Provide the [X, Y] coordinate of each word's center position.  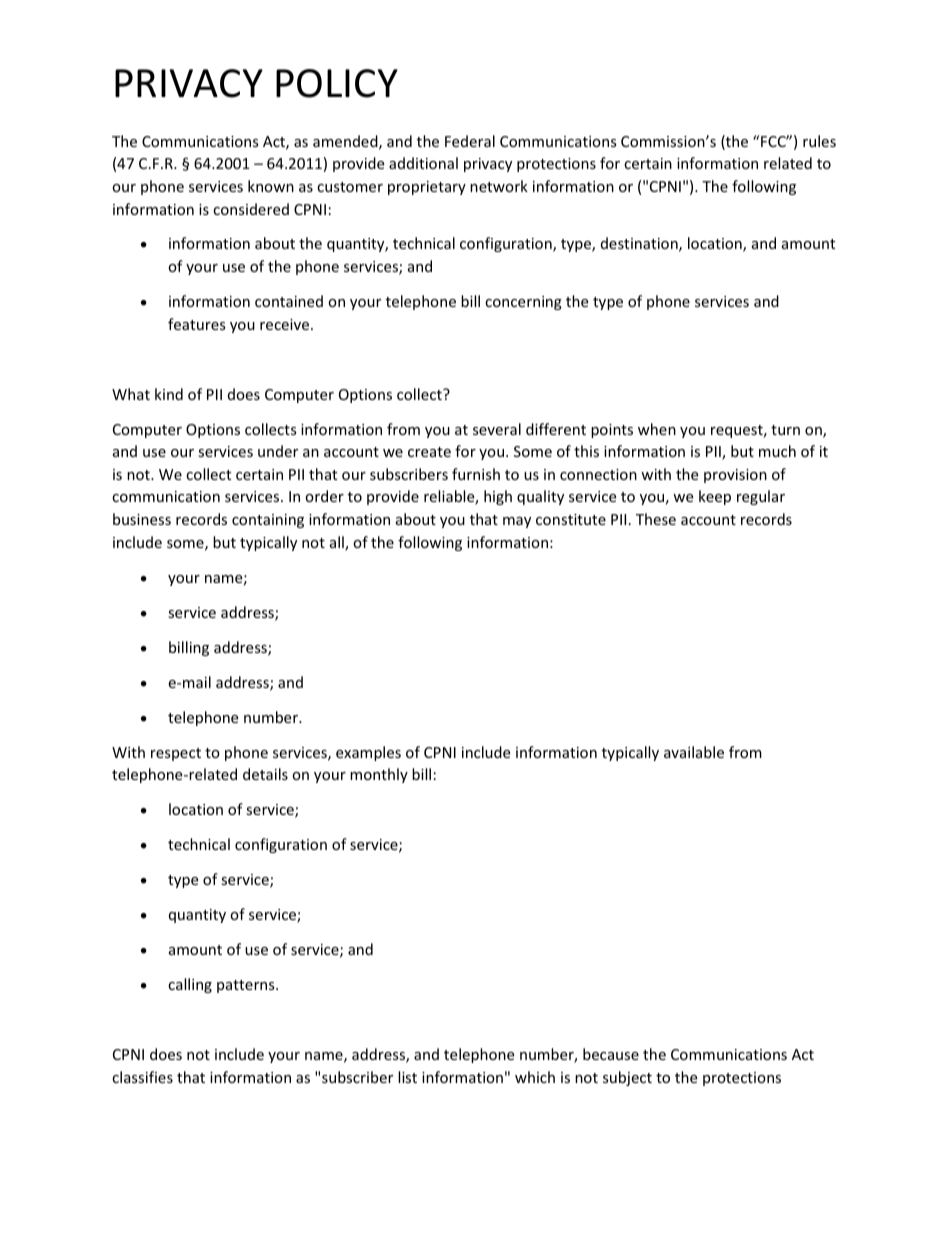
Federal [470, 141]
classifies [142, 1077]
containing [268, 521]
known [271, 186]
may [517, 522]
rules [819, 141]
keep [715, 497]
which [535, 1077]
